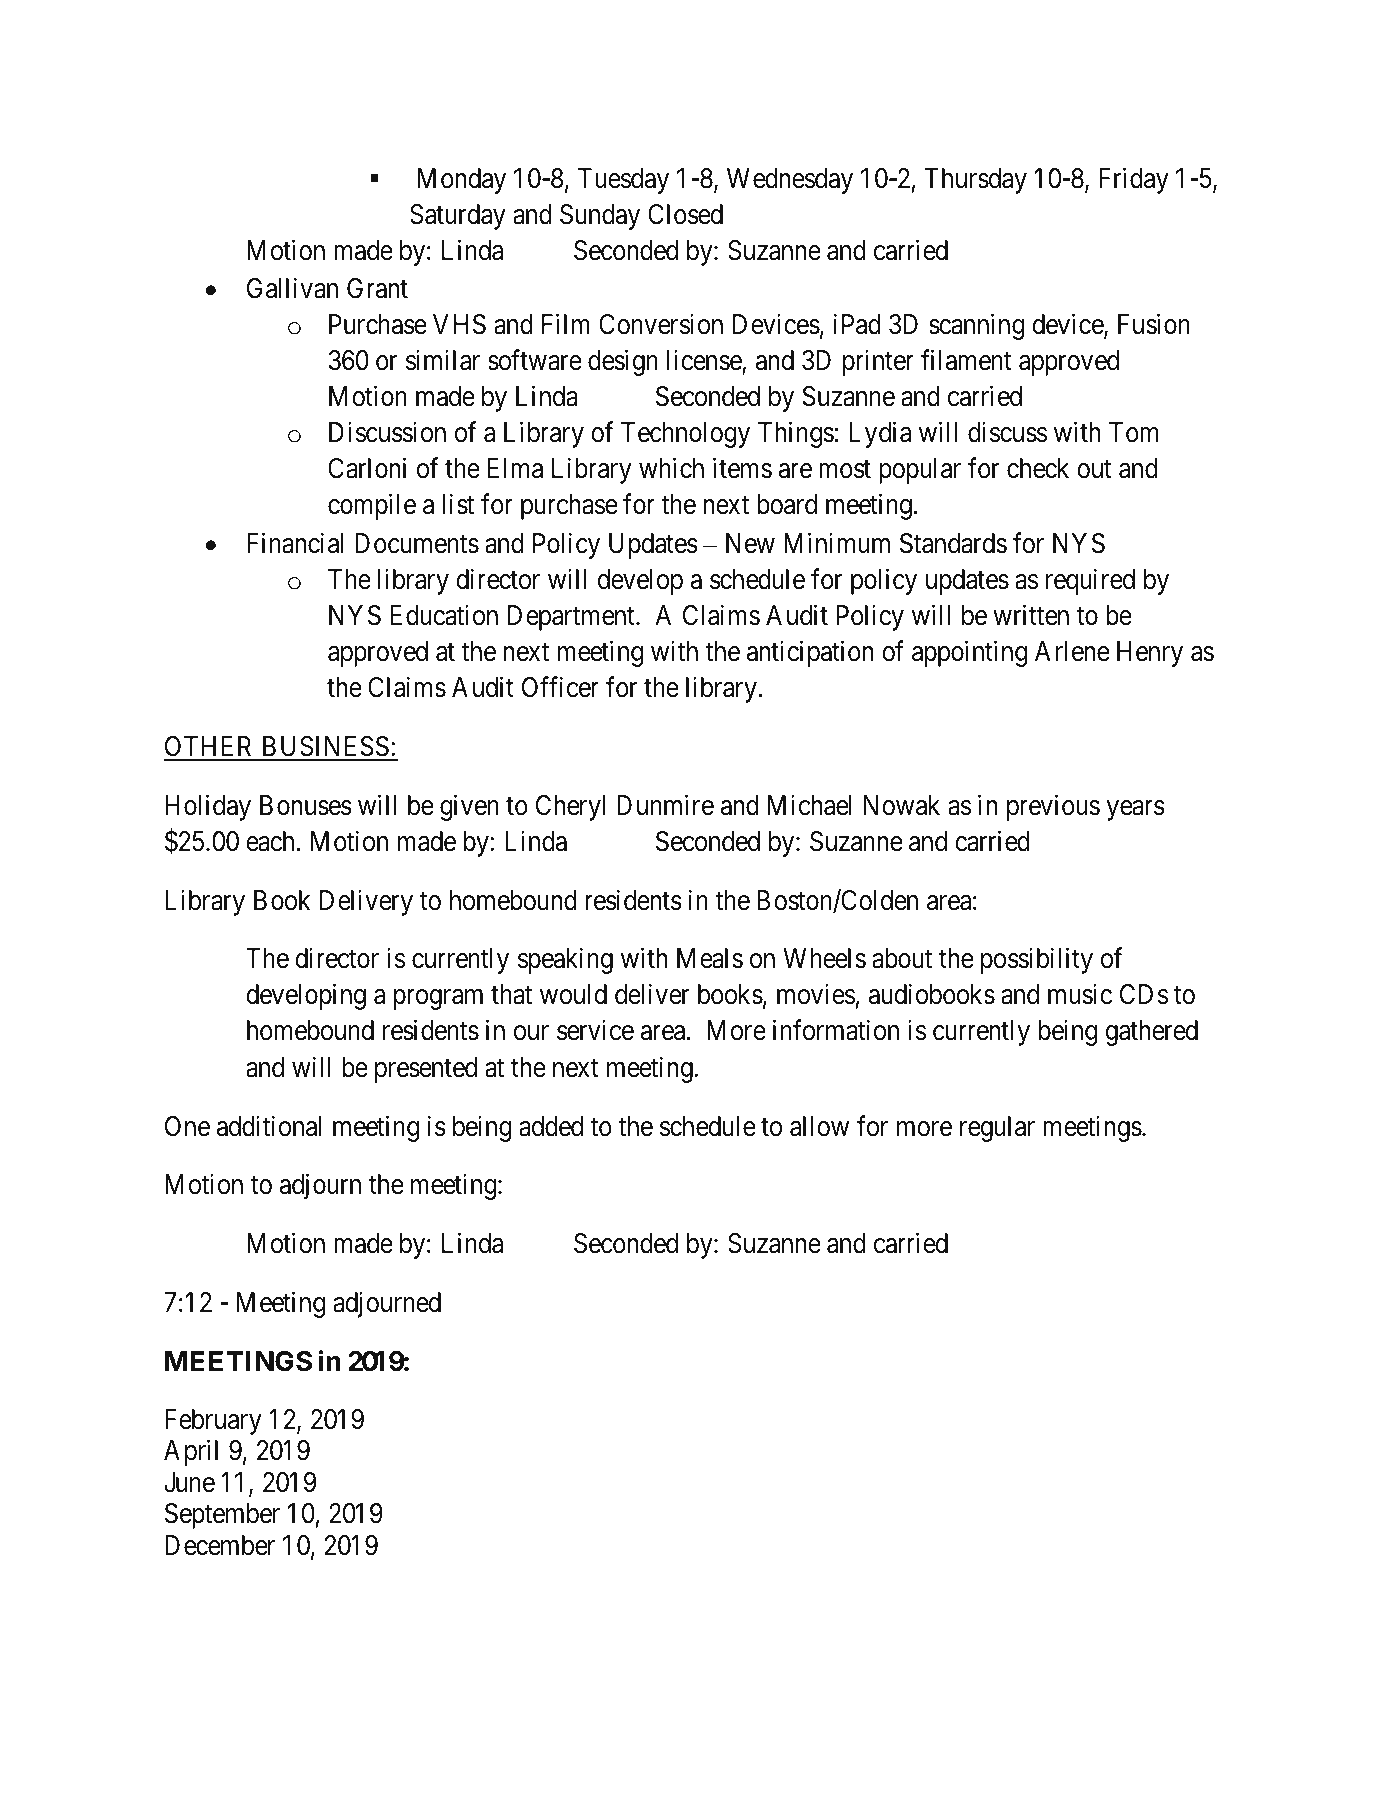 Image resolution: width=1391 pixels, height=1800 pixels. What do you see at coordinates (572, 618) in the screenshot?
I see `Department` at bounding box center [572, 618].
